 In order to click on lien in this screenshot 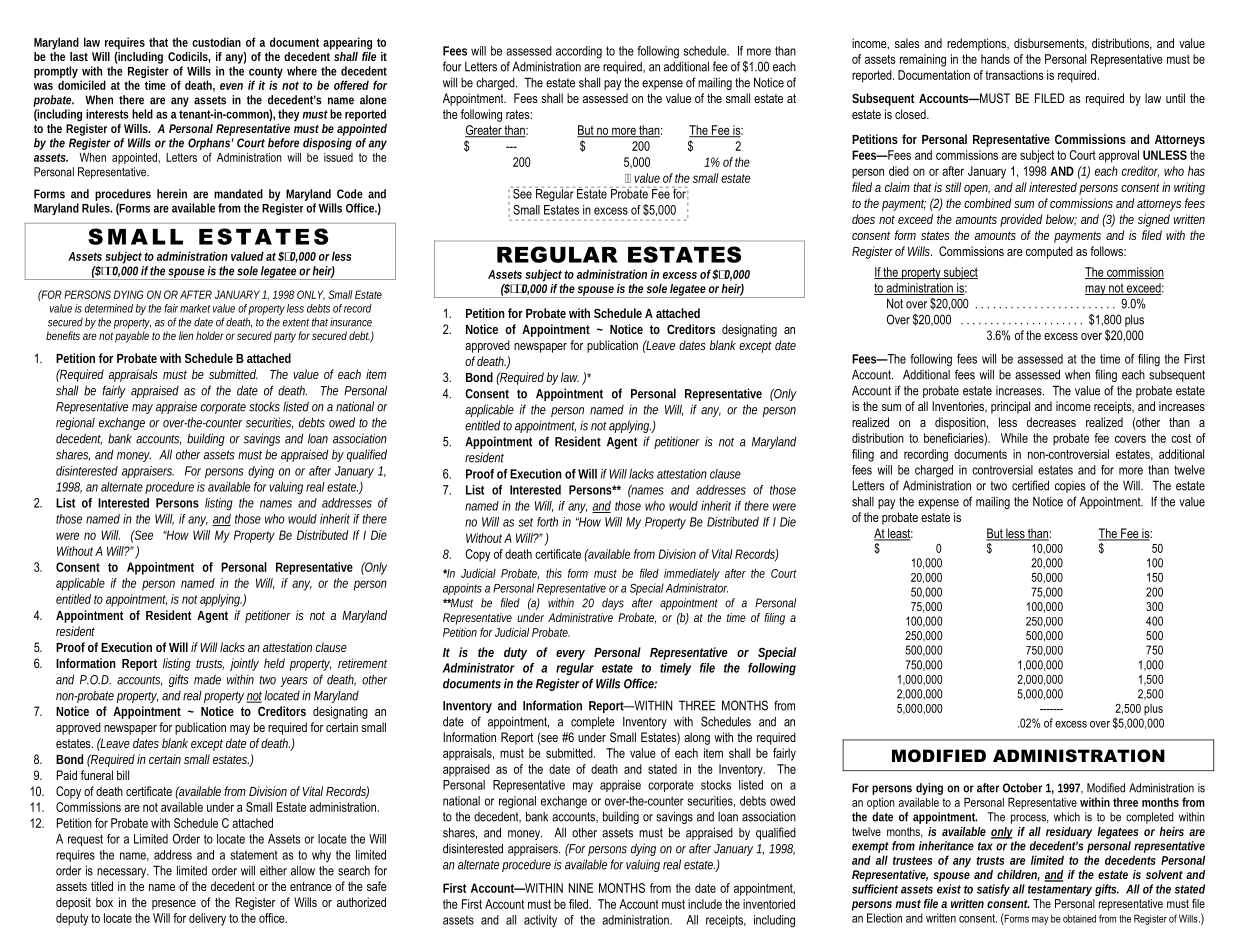, I will do `click(186, 335)`.
